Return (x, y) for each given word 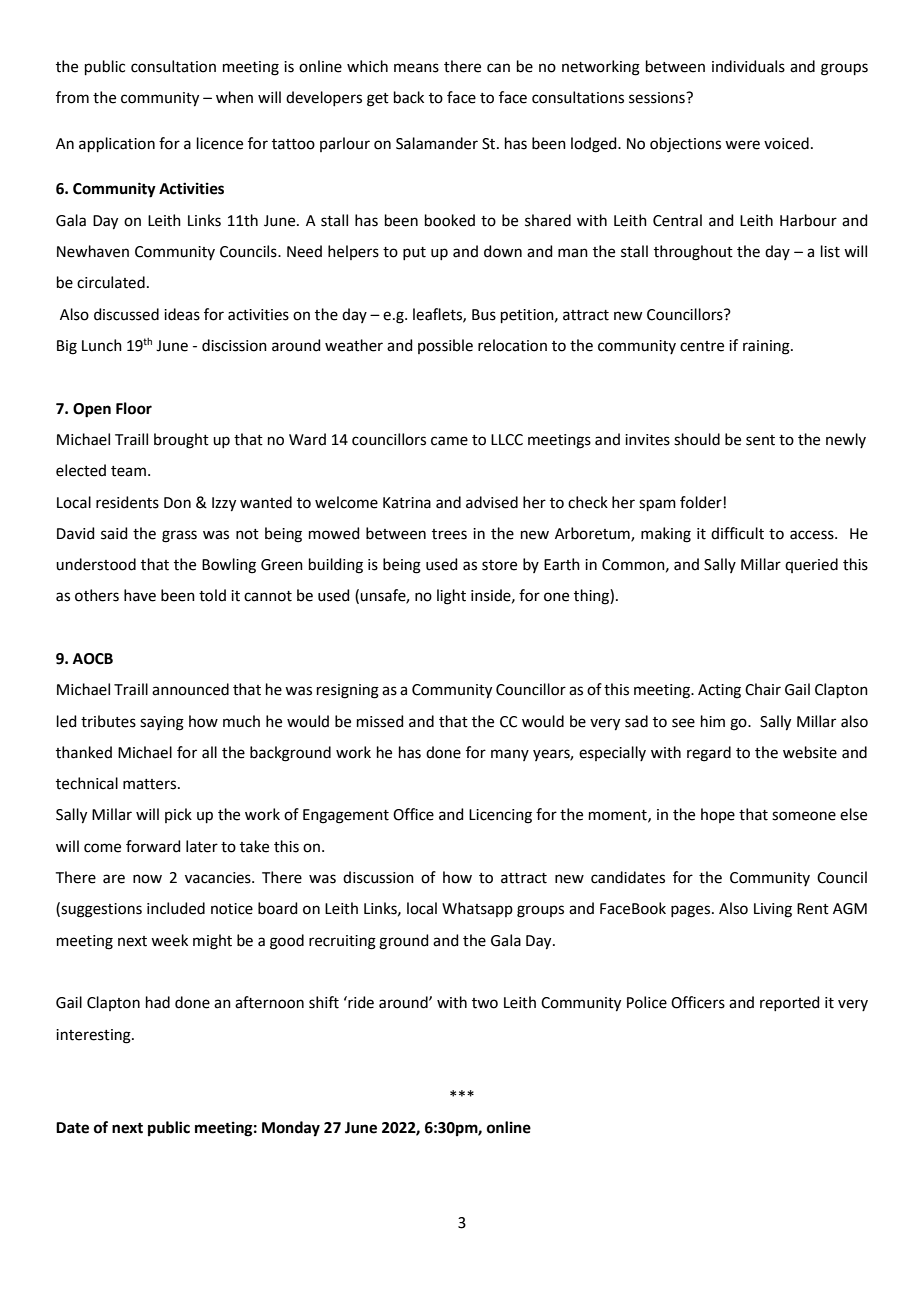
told (212, 595)
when (234, 97)
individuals (748, 66)
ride (360, 1002)
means (416, 68)
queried (811, 565)
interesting (94, 1036)
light (451, 597)
